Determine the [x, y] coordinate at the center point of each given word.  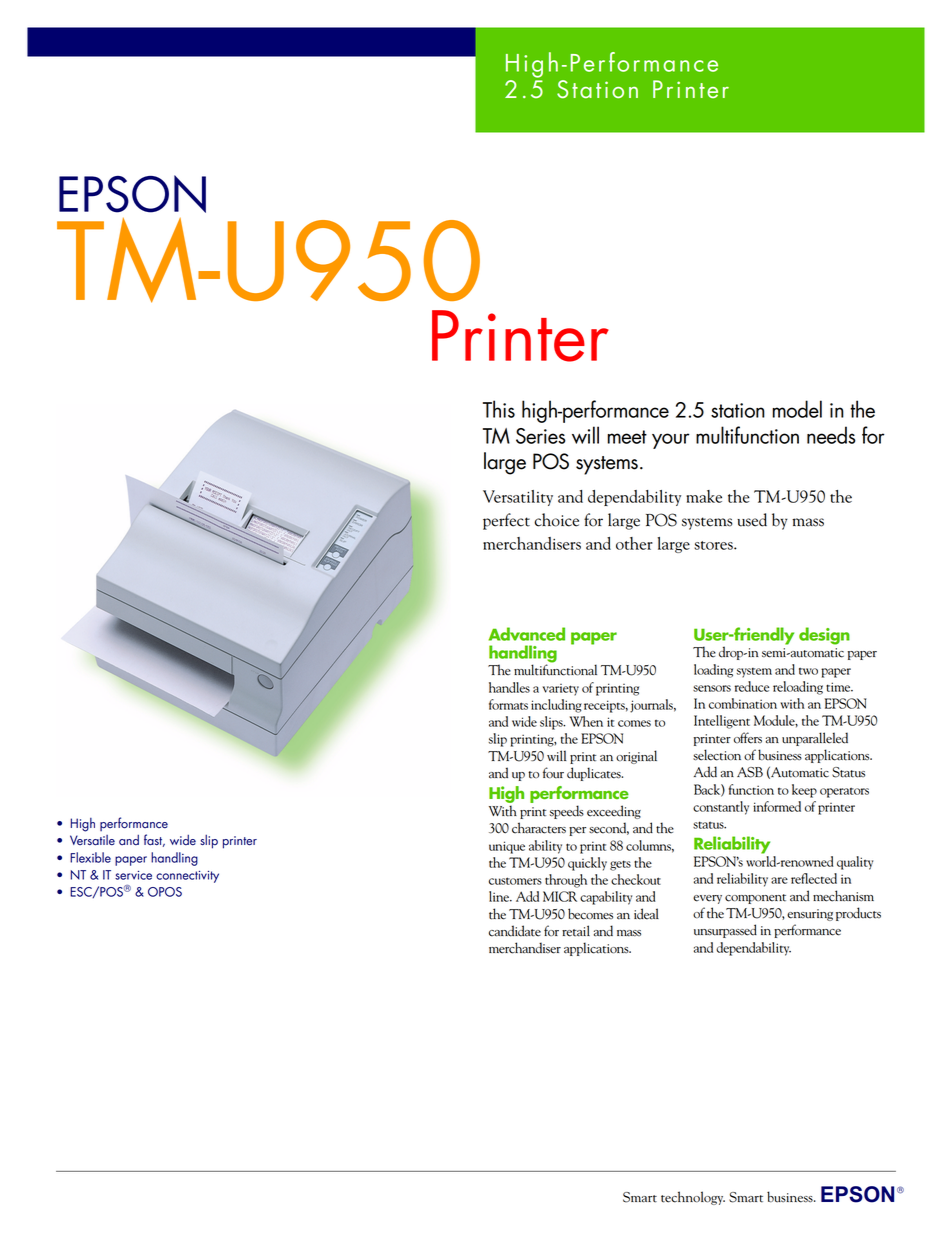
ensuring [810, 915]
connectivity [187, 877]
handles [509, 687]
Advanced [526, 634]
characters [539, 828]
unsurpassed [725, 931]
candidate [515, 931]
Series [541, 436]
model [797, 409]
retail [576, 931]
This [499, 409]
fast [154, 840]
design [824, 636]
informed [777, 806]
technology [693, 1198]
